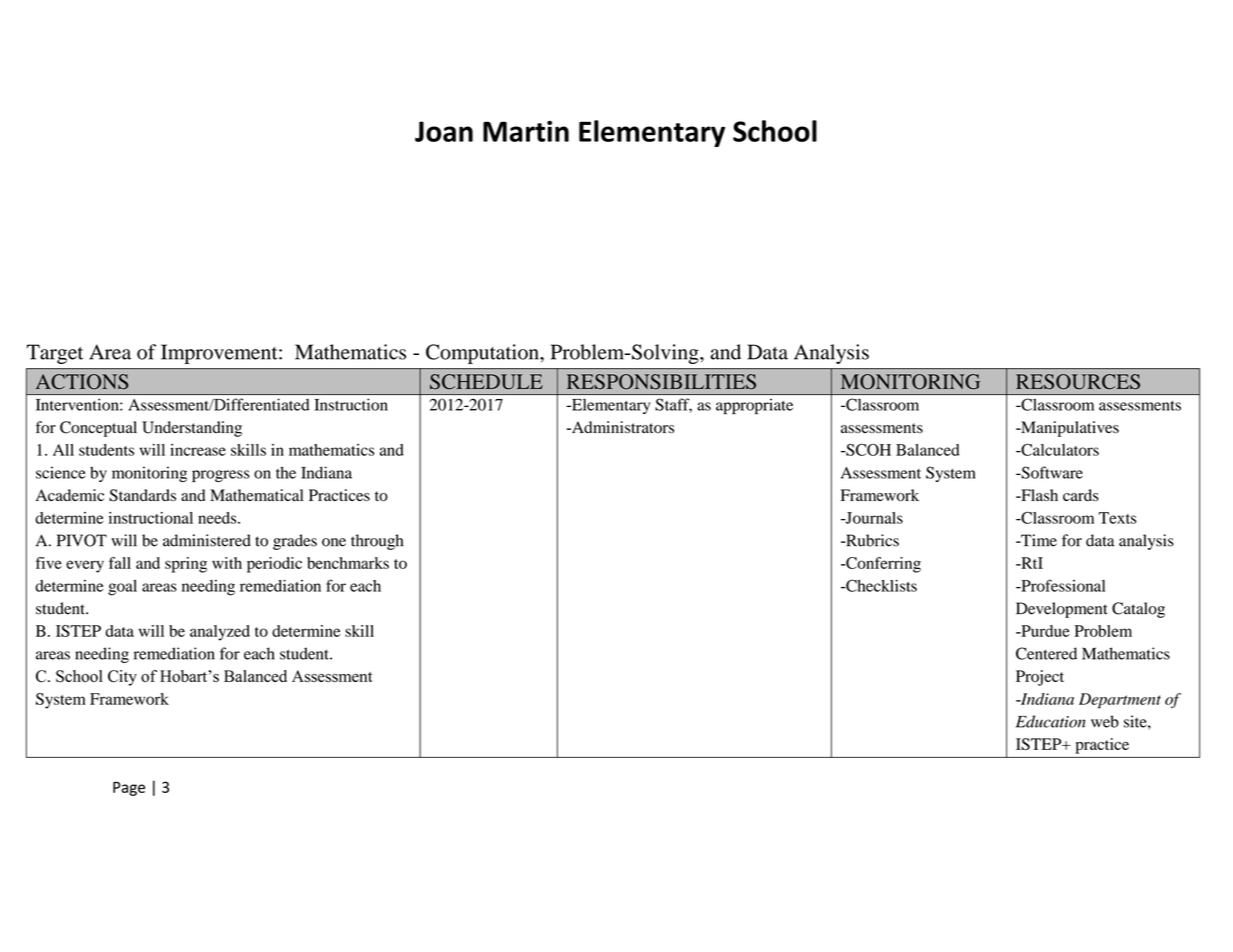 The height and width of the screenshot is (952, 1233). Describe the element at coordinates (1078, 382) in the screenshot. I see `RESOURCES` at that location.
